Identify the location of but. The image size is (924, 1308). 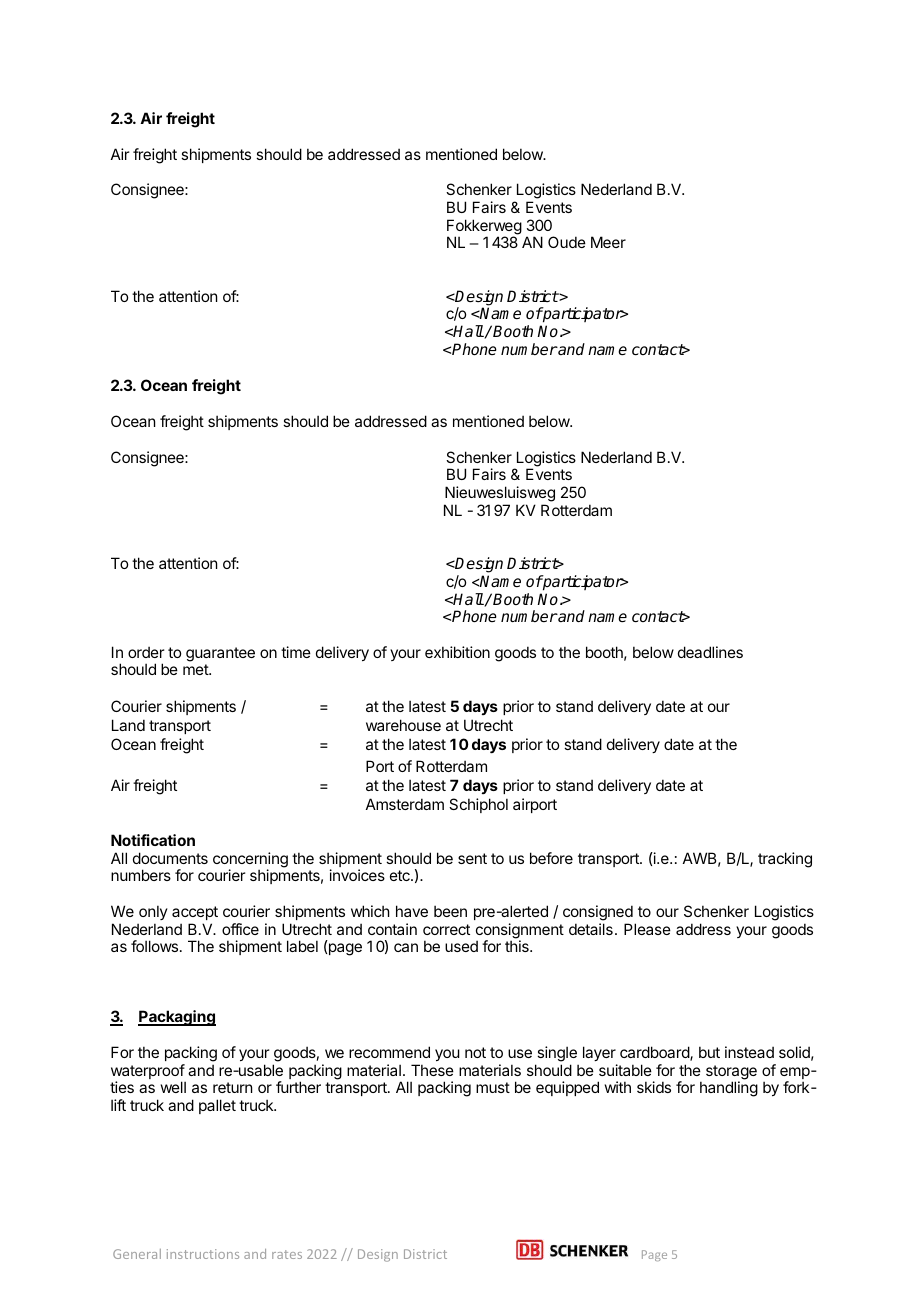
(709, 1052).
